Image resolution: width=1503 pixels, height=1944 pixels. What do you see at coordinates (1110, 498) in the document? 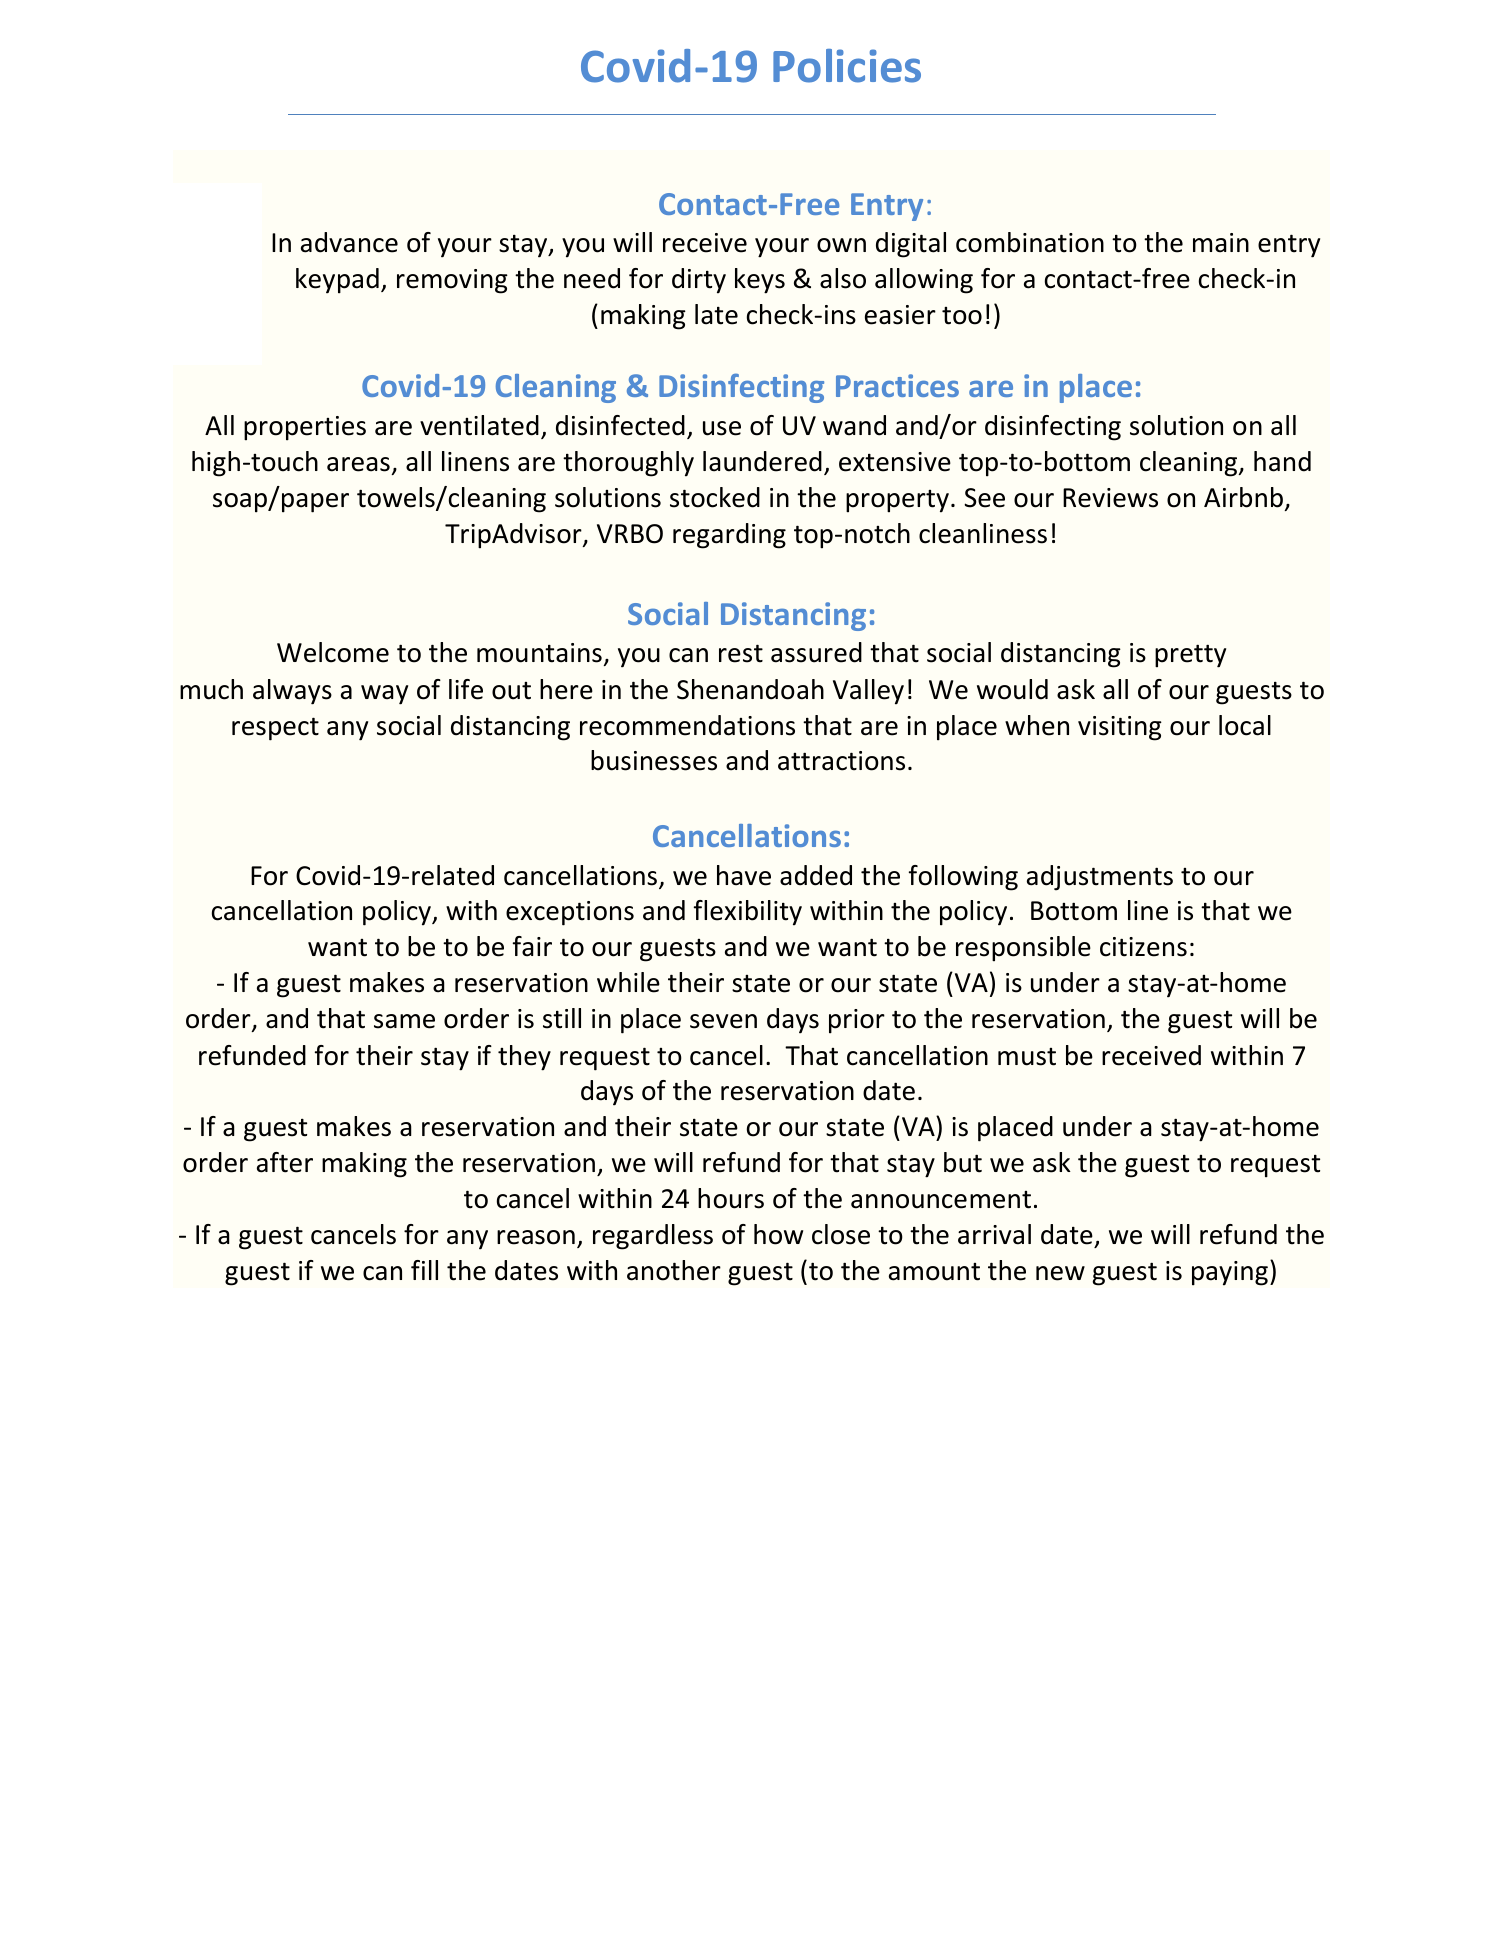
I see `Reviews` at bounding box center [1110, 498].
